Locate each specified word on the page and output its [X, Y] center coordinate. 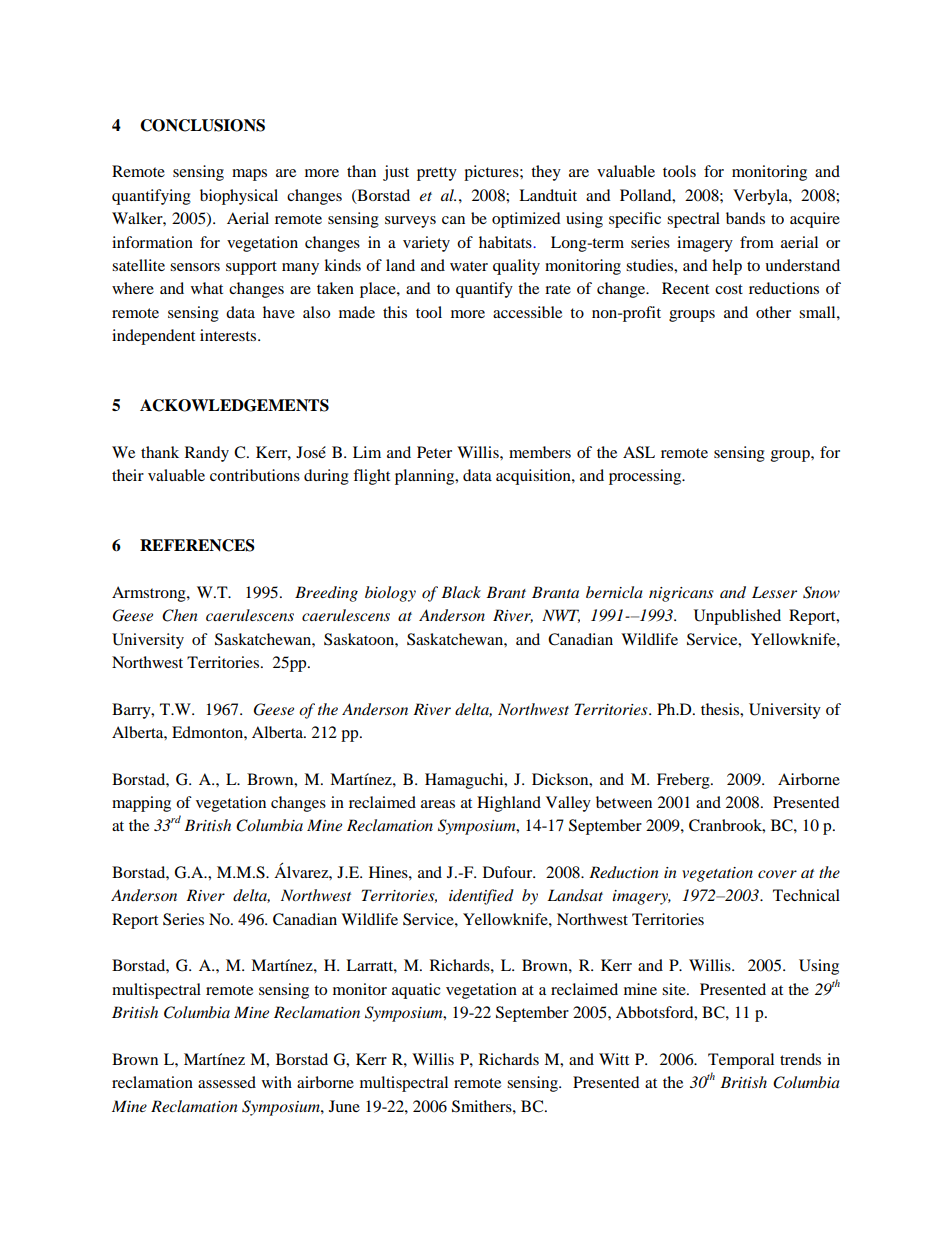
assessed [227, 1082]
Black [461, 592]
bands [745, 218]
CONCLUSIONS [202, 125]
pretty [437, 174]
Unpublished [737, 617]
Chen [180, 615]
